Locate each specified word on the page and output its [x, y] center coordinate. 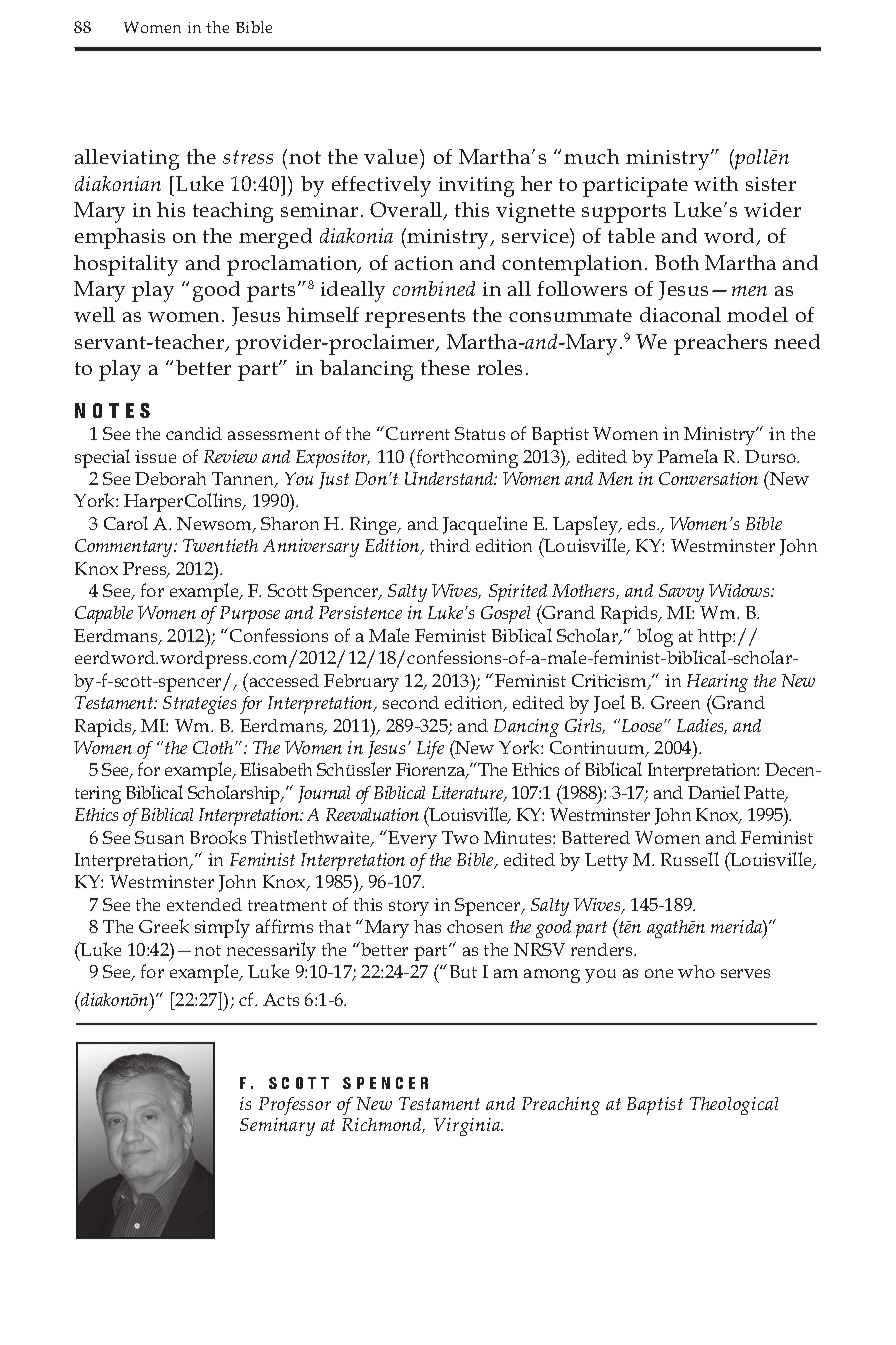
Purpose [250, 615]
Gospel [505, 615]
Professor [295, 1106]
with [716, 183]
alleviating [127, 159]
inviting [476, 187]
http [716, 638]
